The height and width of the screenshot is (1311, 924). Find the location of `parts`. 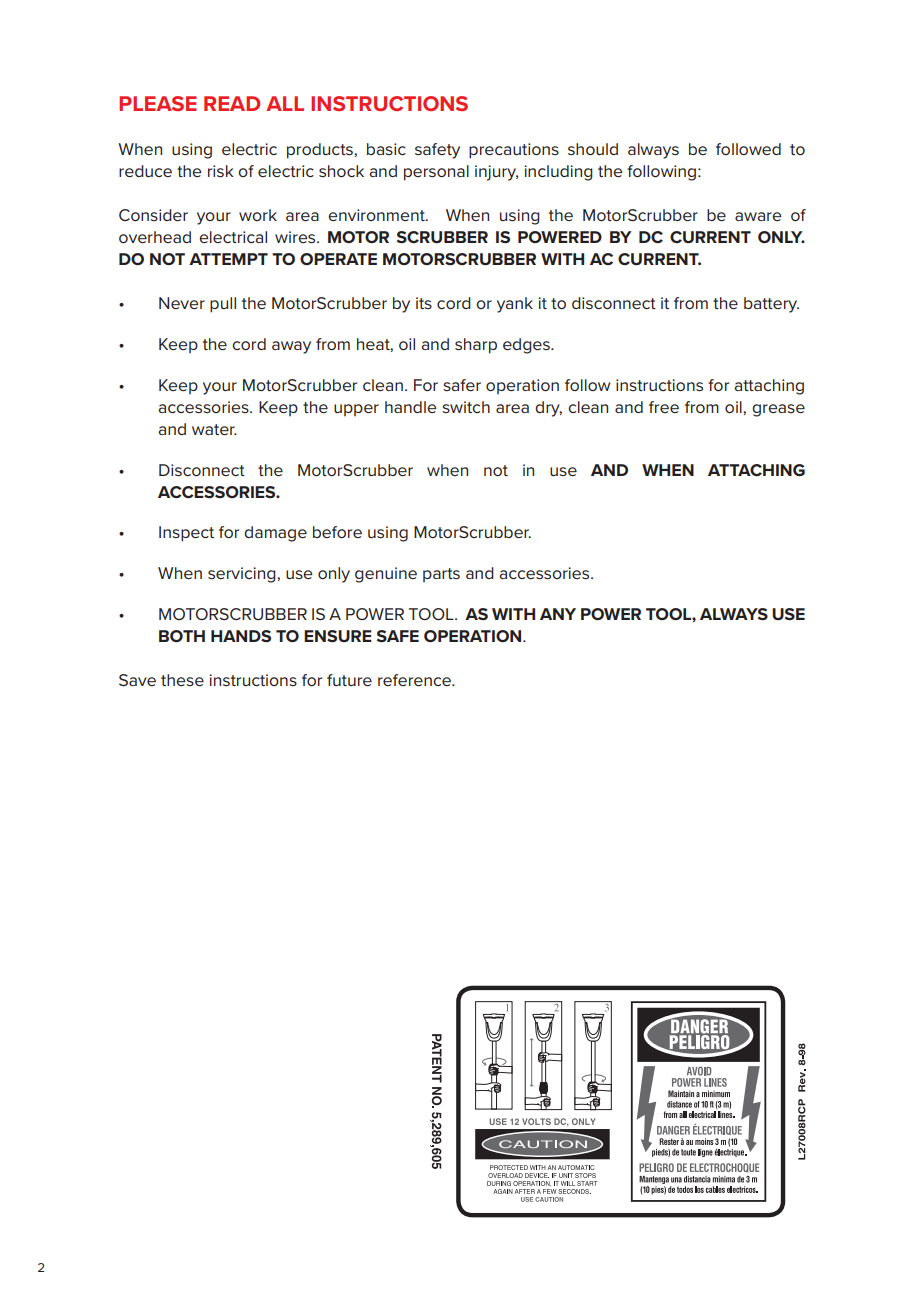

parts is located at coordinates (441, 575).
